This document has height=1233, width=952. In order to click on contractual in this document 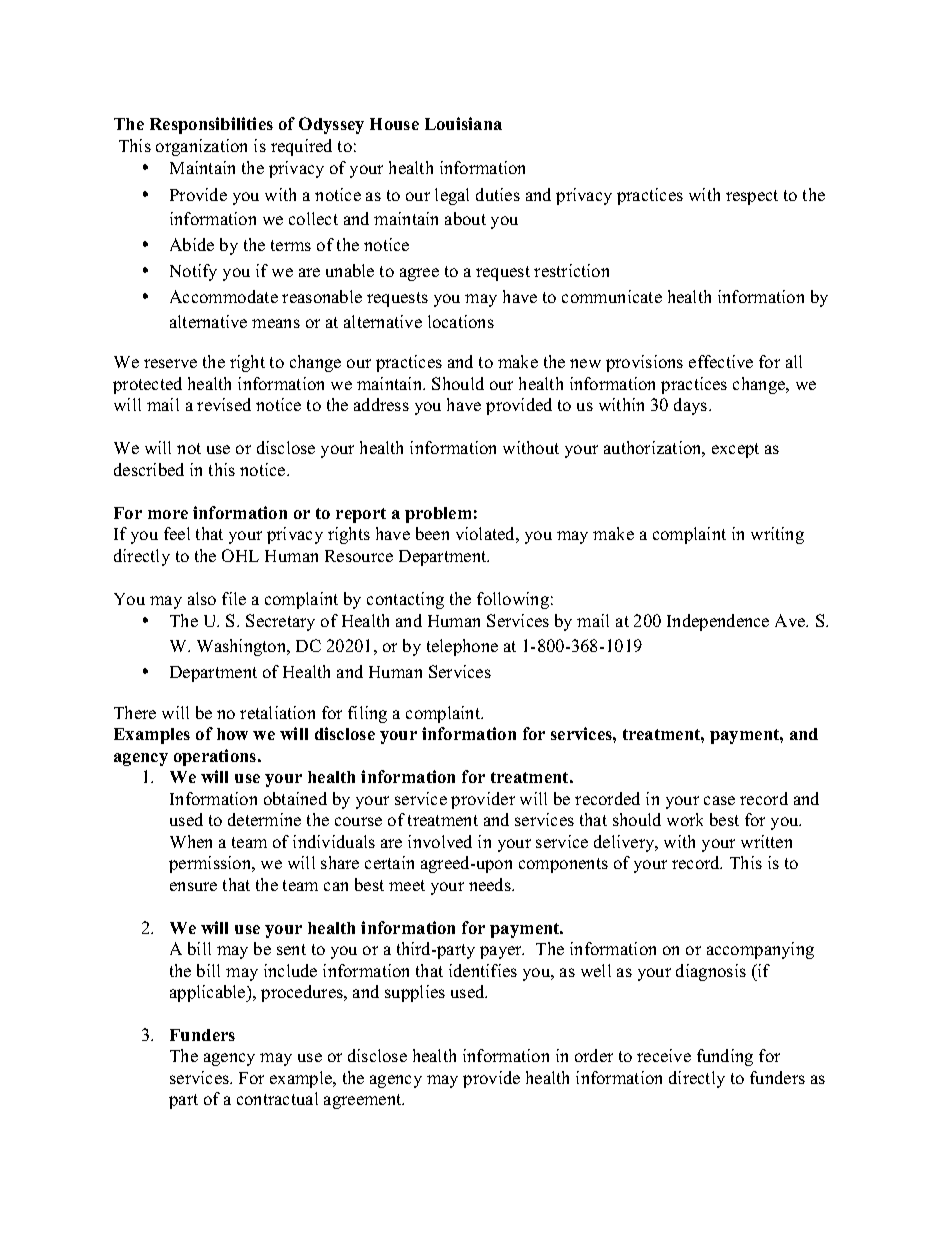, I will do `click(277, 1098)`.
